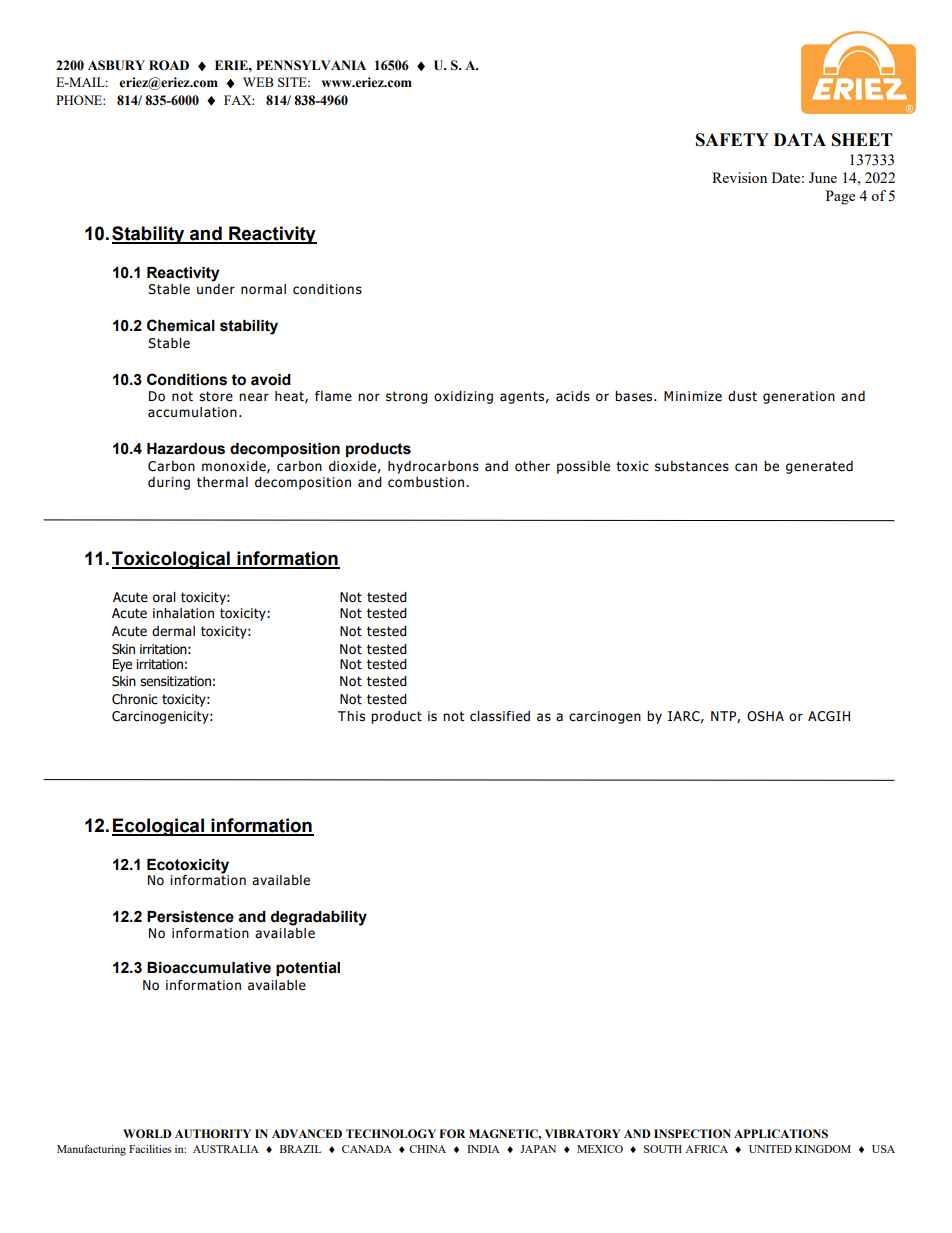  I want to click on Persistence, so click(190, 917).
